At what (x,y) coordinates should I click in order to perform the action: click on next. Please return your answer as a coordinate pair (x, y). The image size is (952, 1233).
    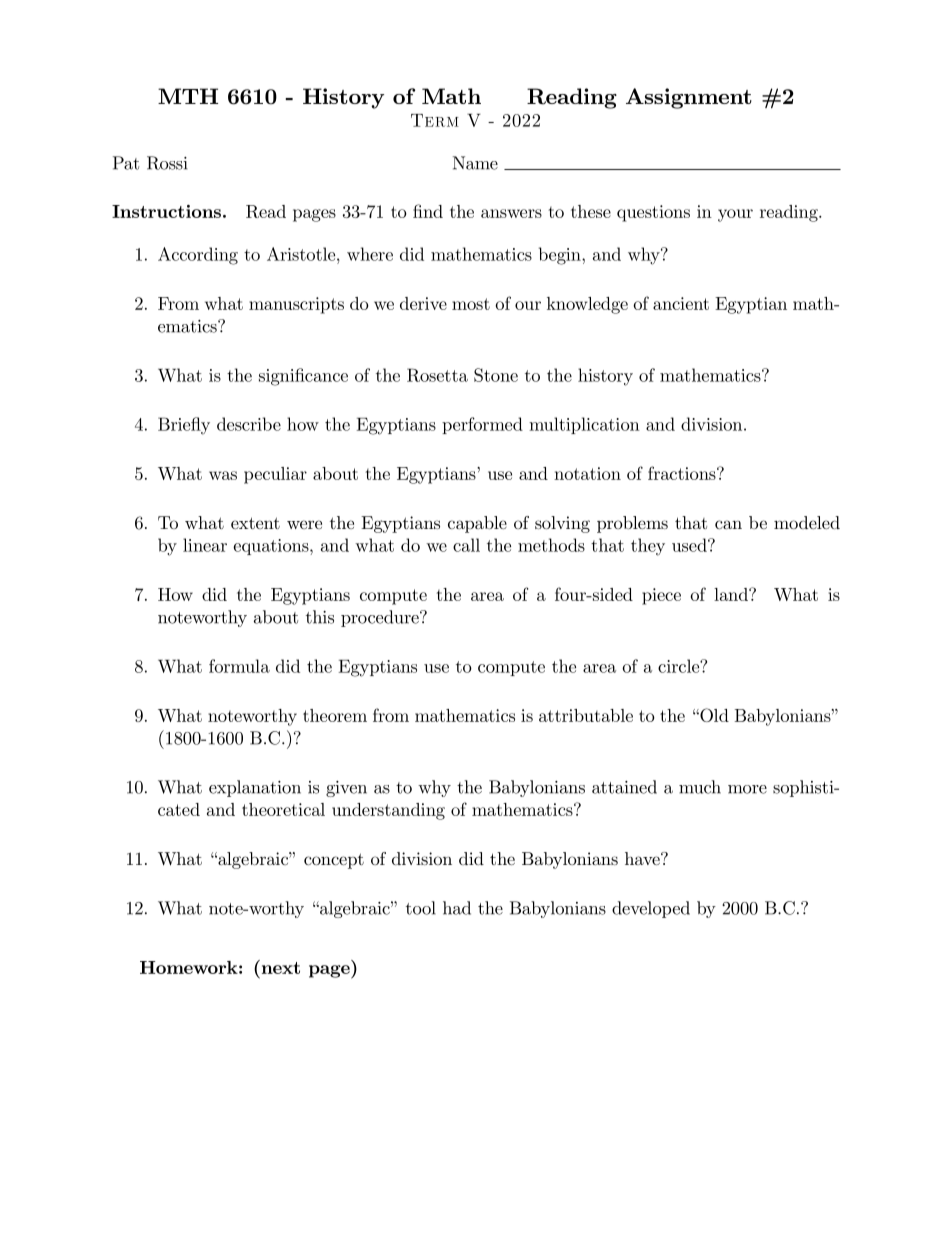
    Looking at the image, I should click on (279, 967).
